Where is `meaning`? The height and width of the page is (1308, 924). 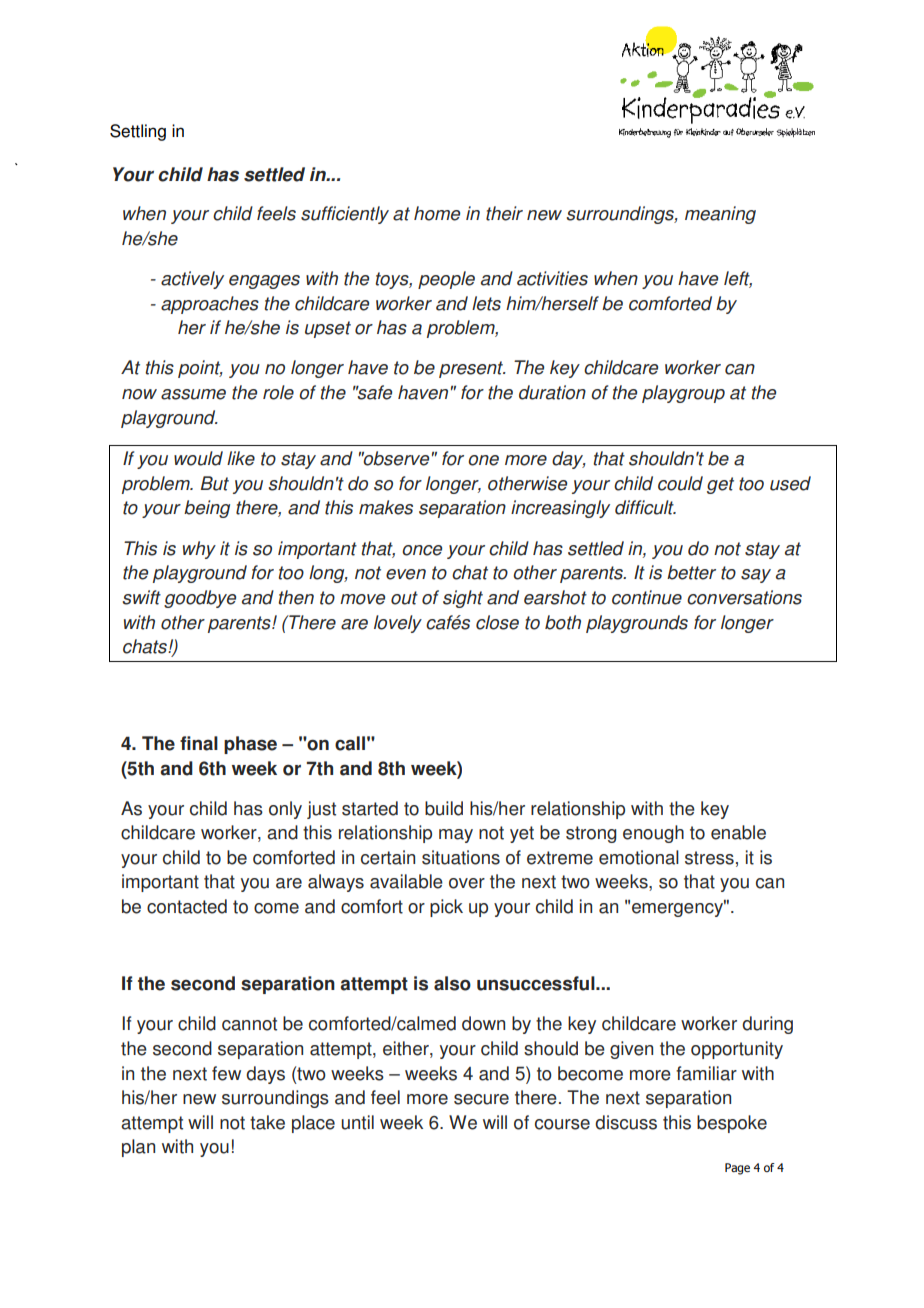
meaning is located at coordinates (720, 215).
